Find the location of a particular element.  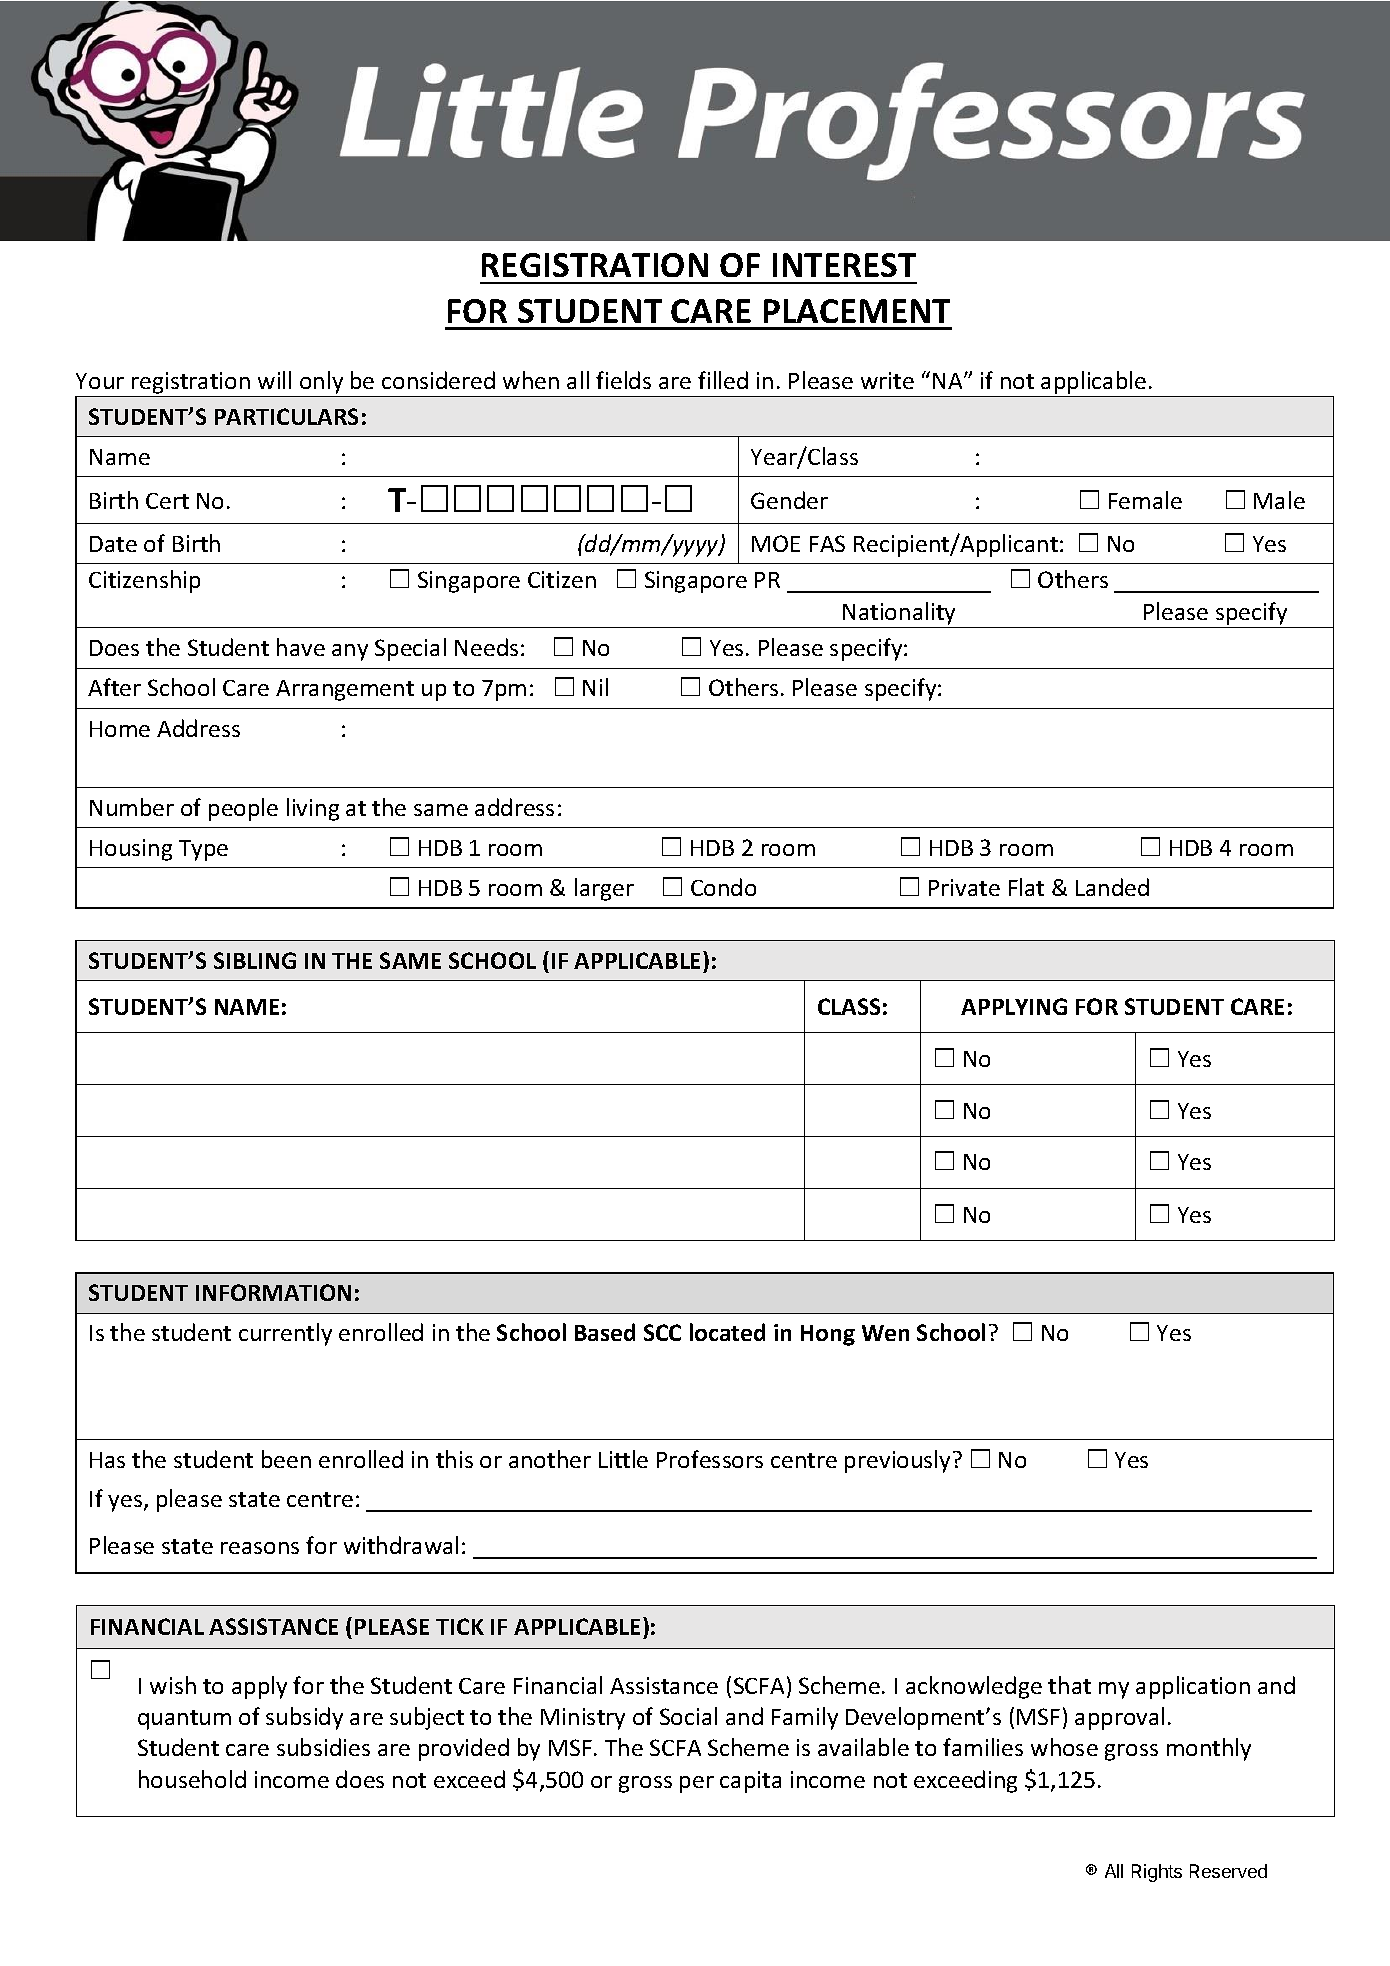

write is located at coordinates (887, 380).
